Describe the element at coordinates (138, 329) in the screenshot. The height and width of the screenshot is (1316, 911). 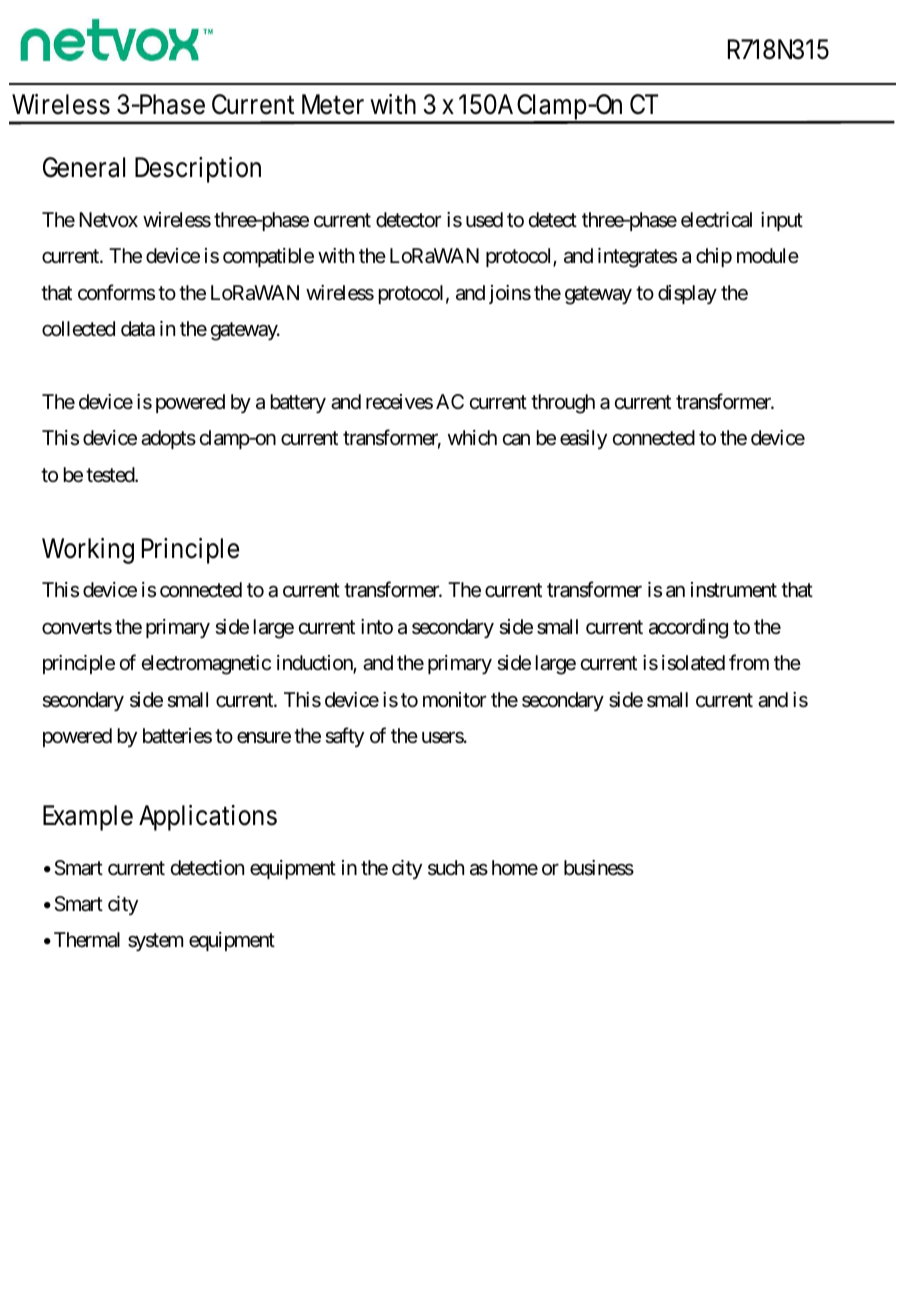
I see `data` at that location.
